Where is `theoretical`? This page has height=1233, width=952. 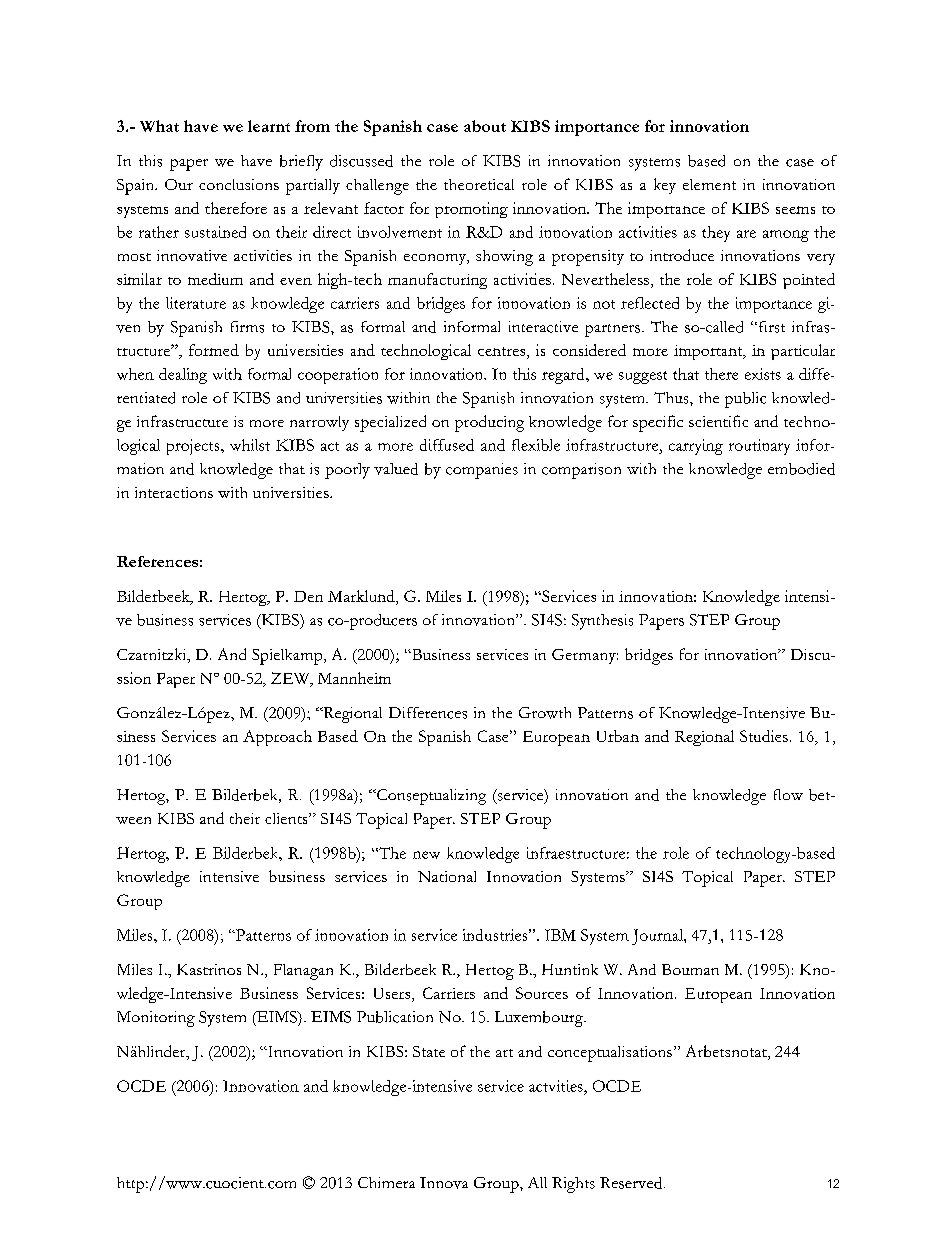
theoretical is located at coordinates (479, 184).
